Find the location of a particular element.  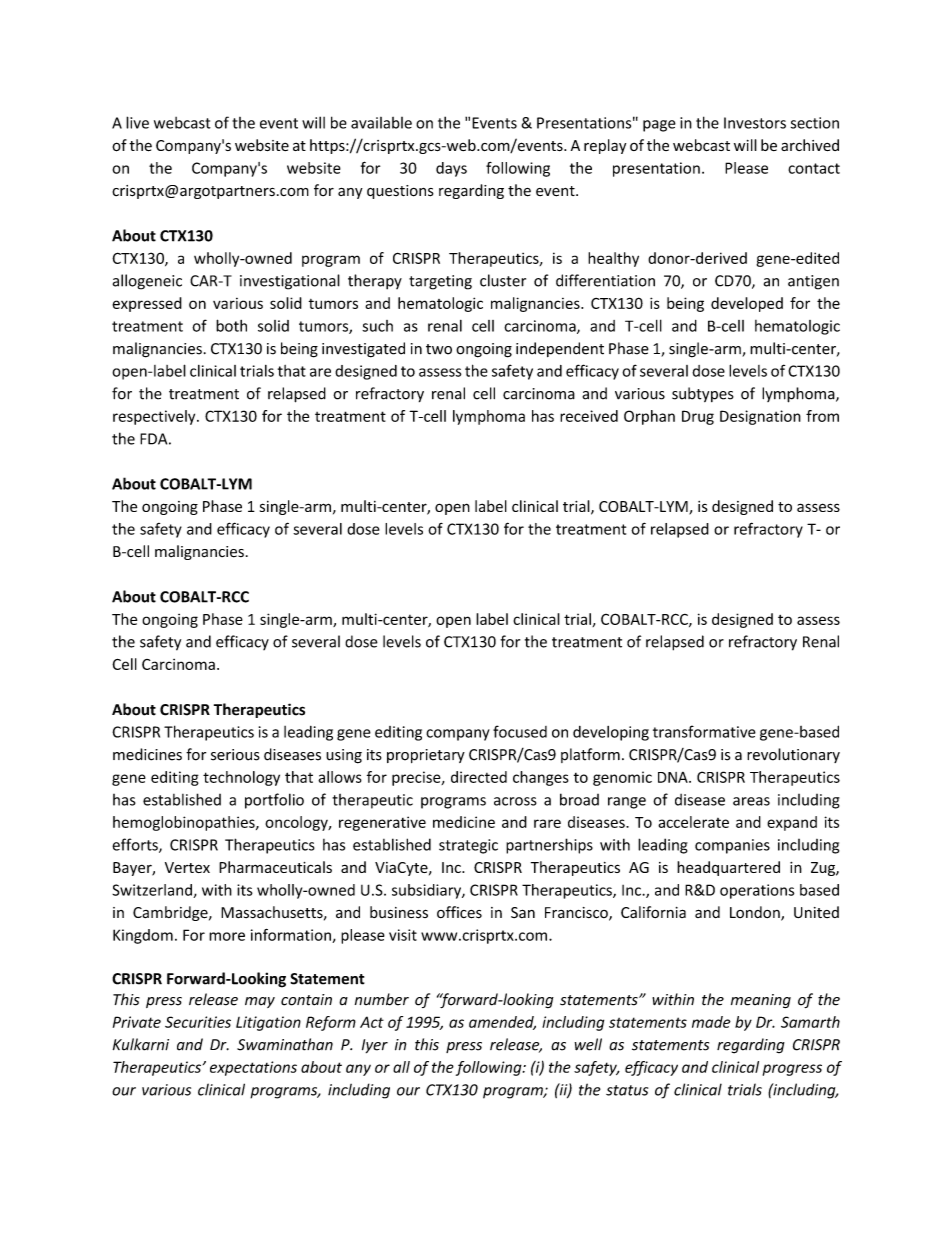

Investors is located at coordinates (755, 123).
